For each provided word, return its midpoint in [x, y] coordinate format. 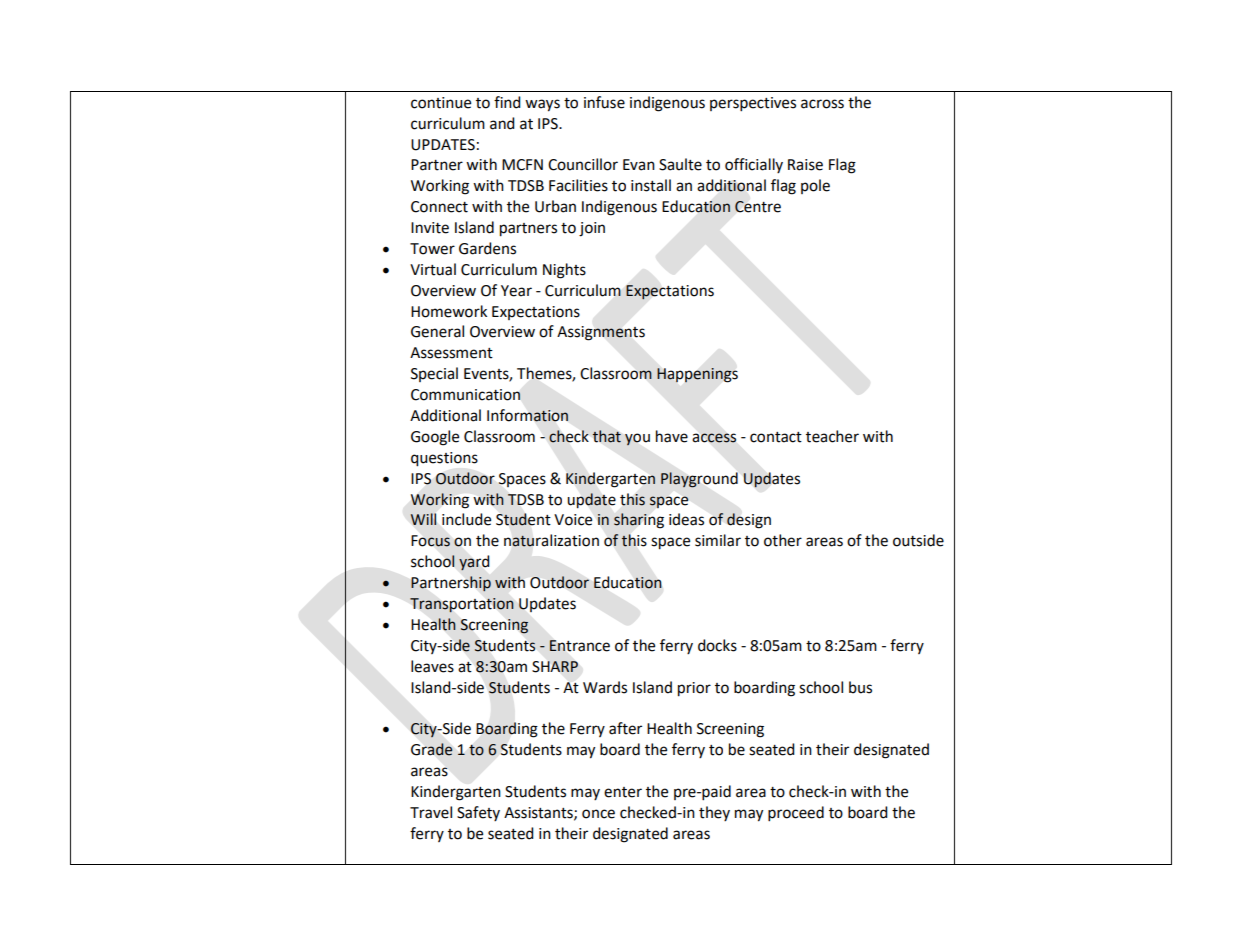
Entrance [579, 646]
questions [444, 459]
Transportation [462, 605]
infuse [604, 102]
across [822, 104]
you [637, 439]
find [507, 102]
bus [860, 687]
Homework [449, 311]
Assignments [601, 333]
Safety [478, 813]
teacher [832, 436]
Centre [758, 207]
